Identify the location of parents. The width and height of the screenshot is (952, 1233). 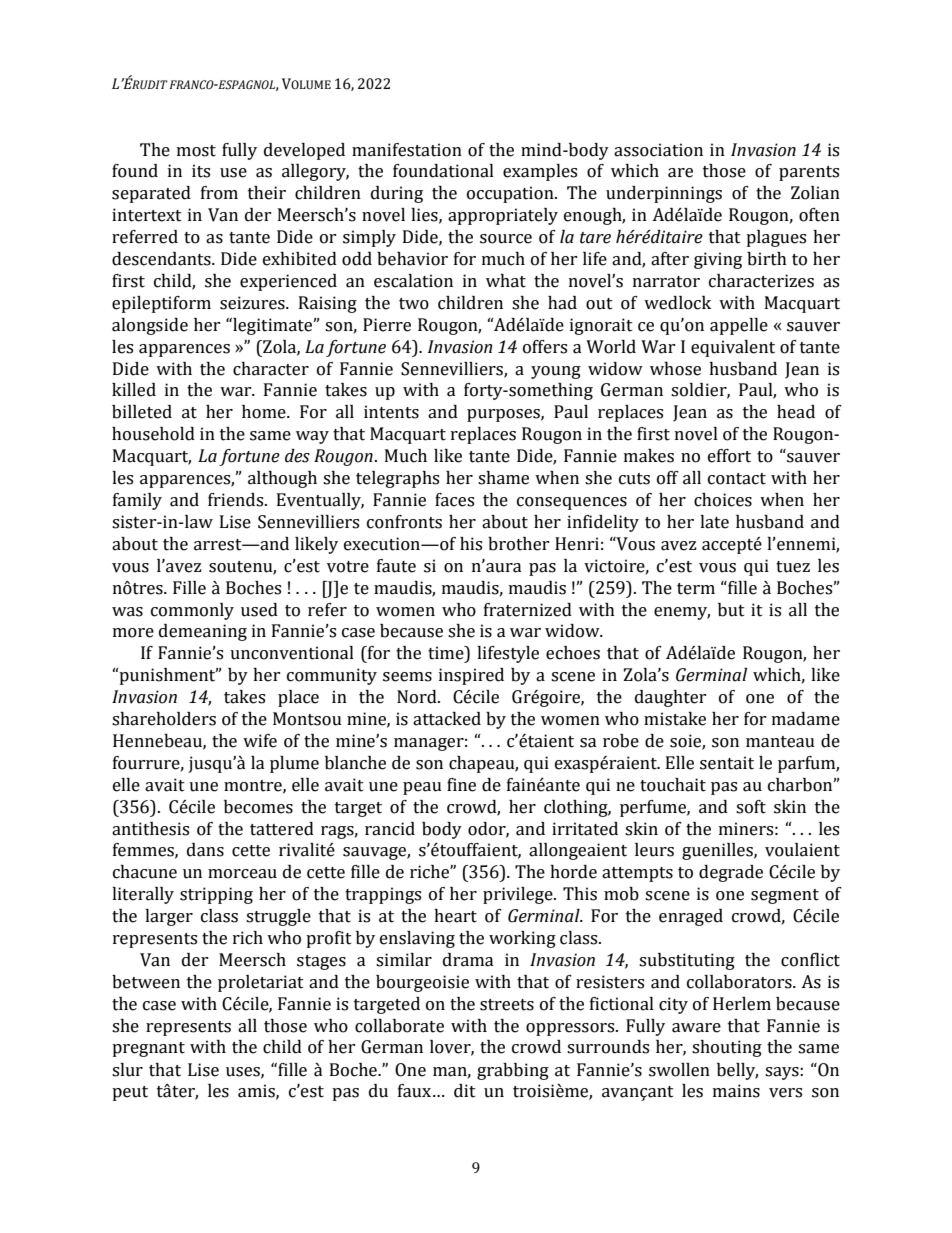
(809, 173).
